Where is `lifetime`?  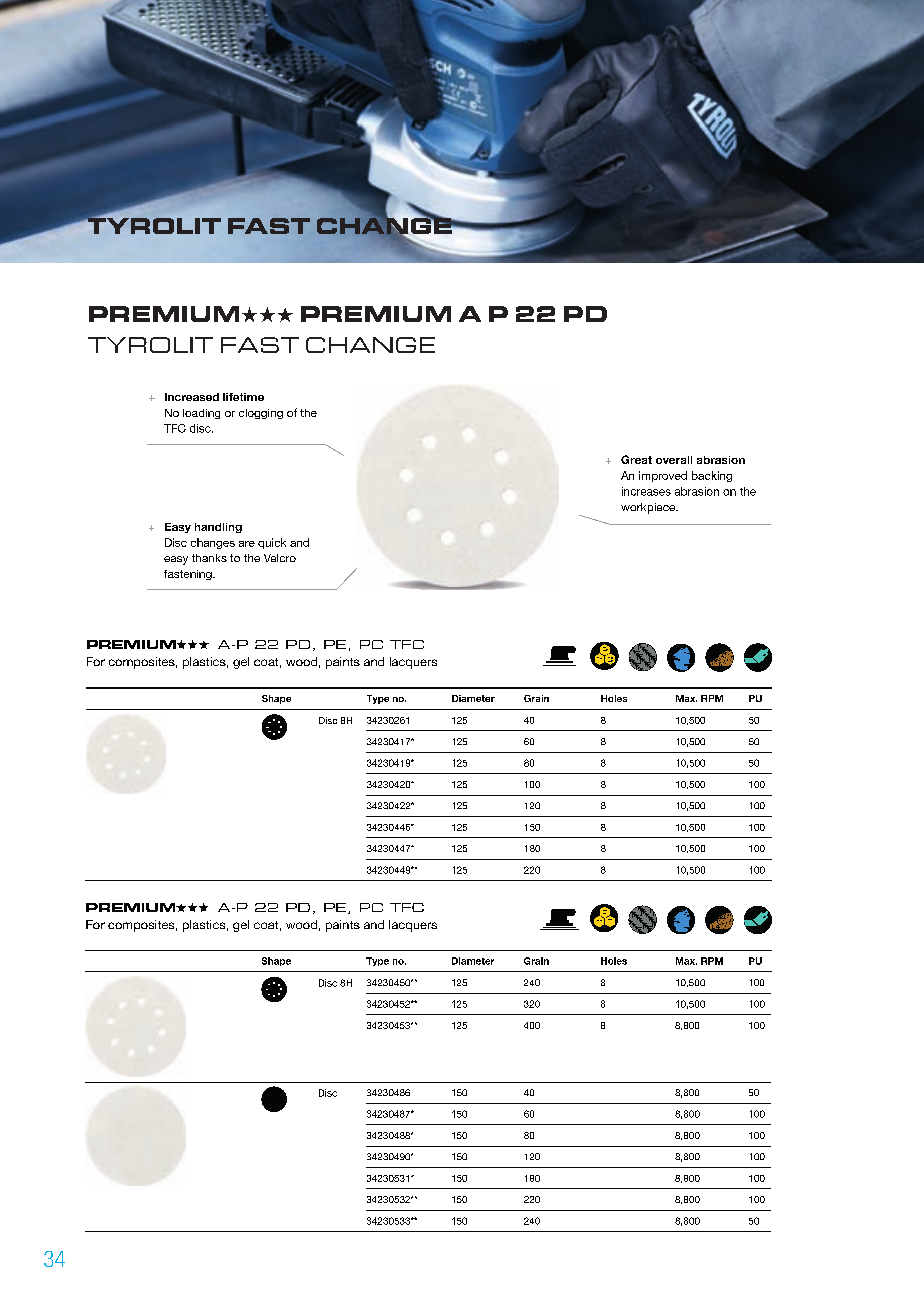 lifetime is located at coordinates (243, 397).
